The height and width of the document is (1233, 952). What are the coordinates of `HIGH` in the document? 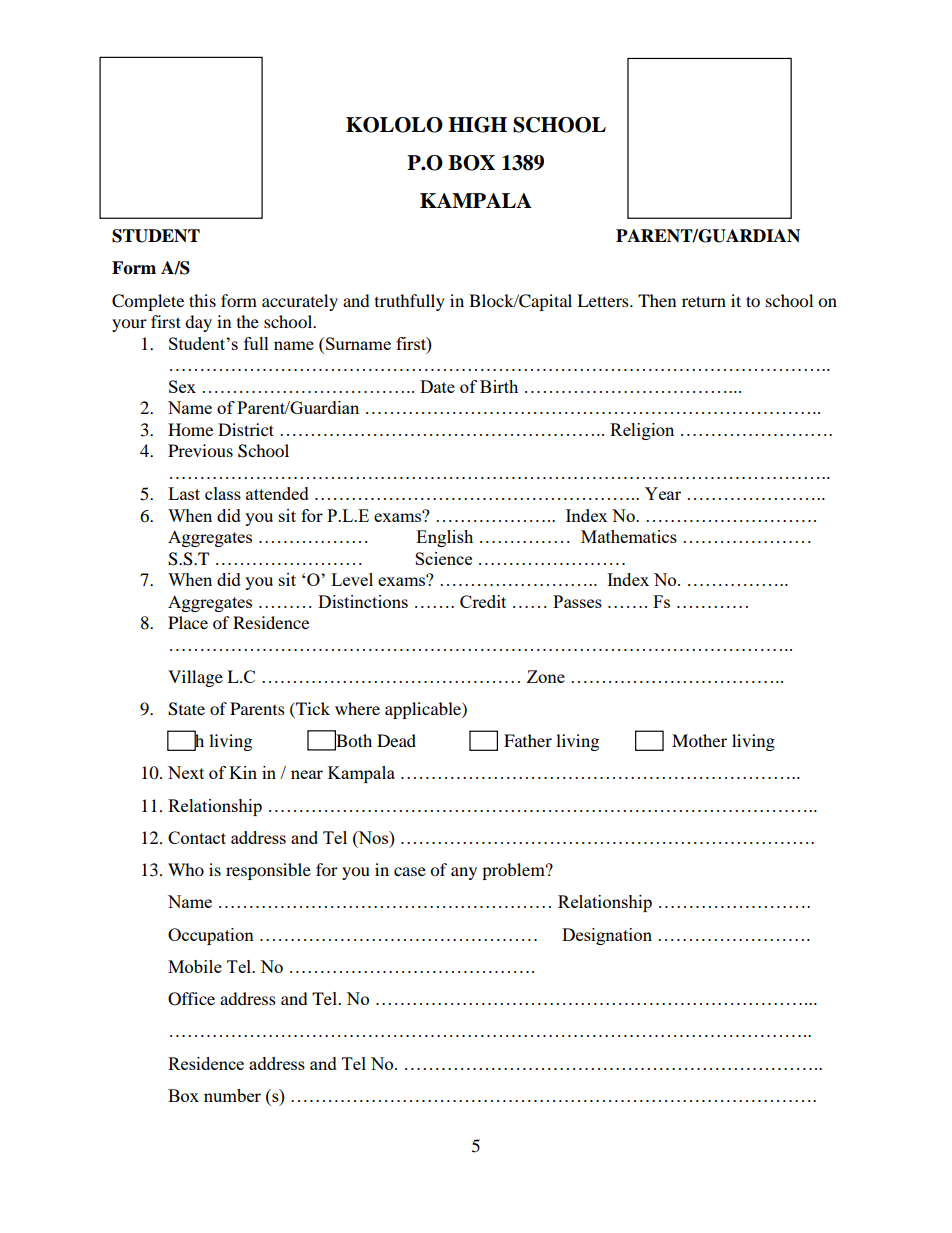 It's located at (477, 125).
